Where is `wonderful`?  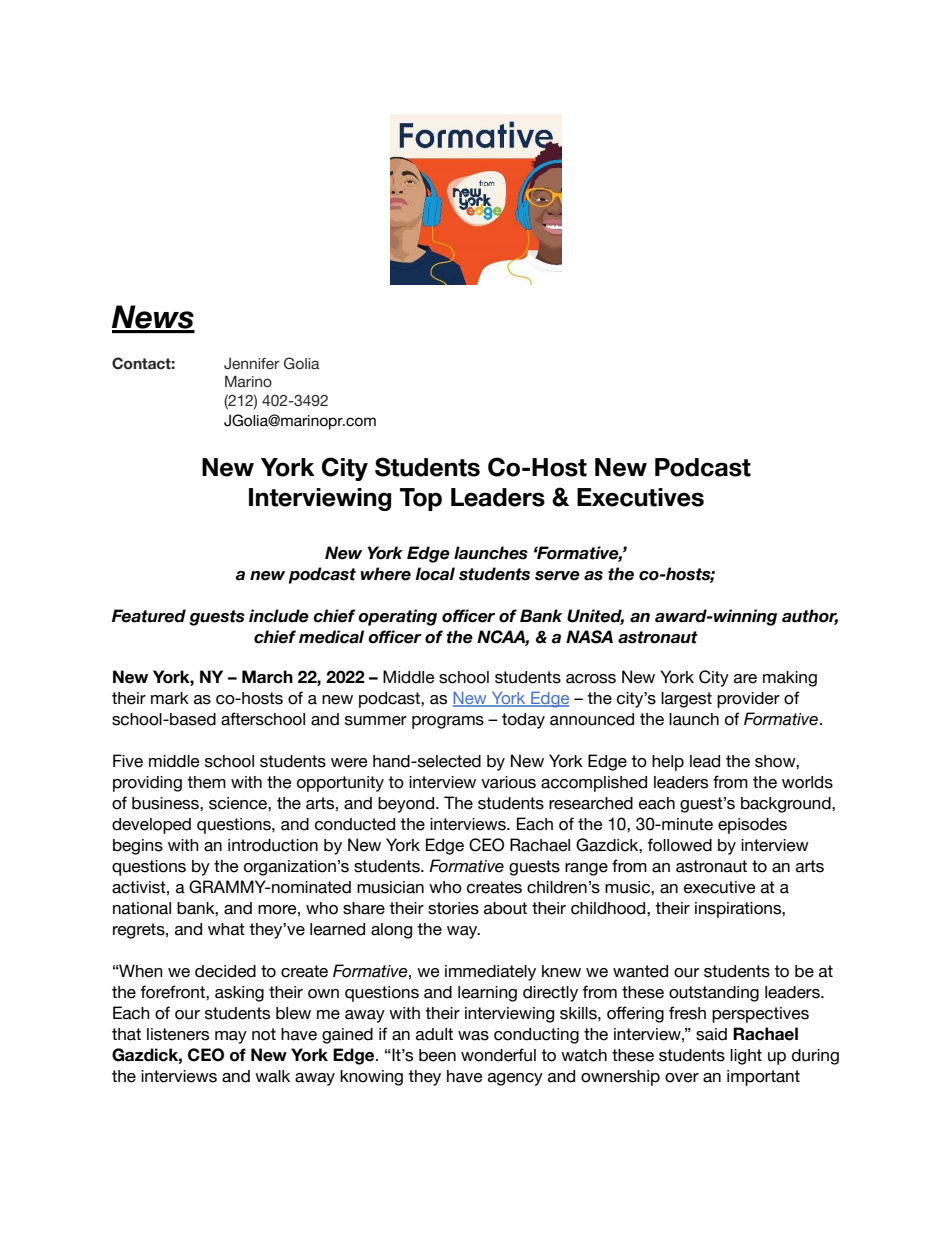 wonderful is located at coordinates (498, 1055).
